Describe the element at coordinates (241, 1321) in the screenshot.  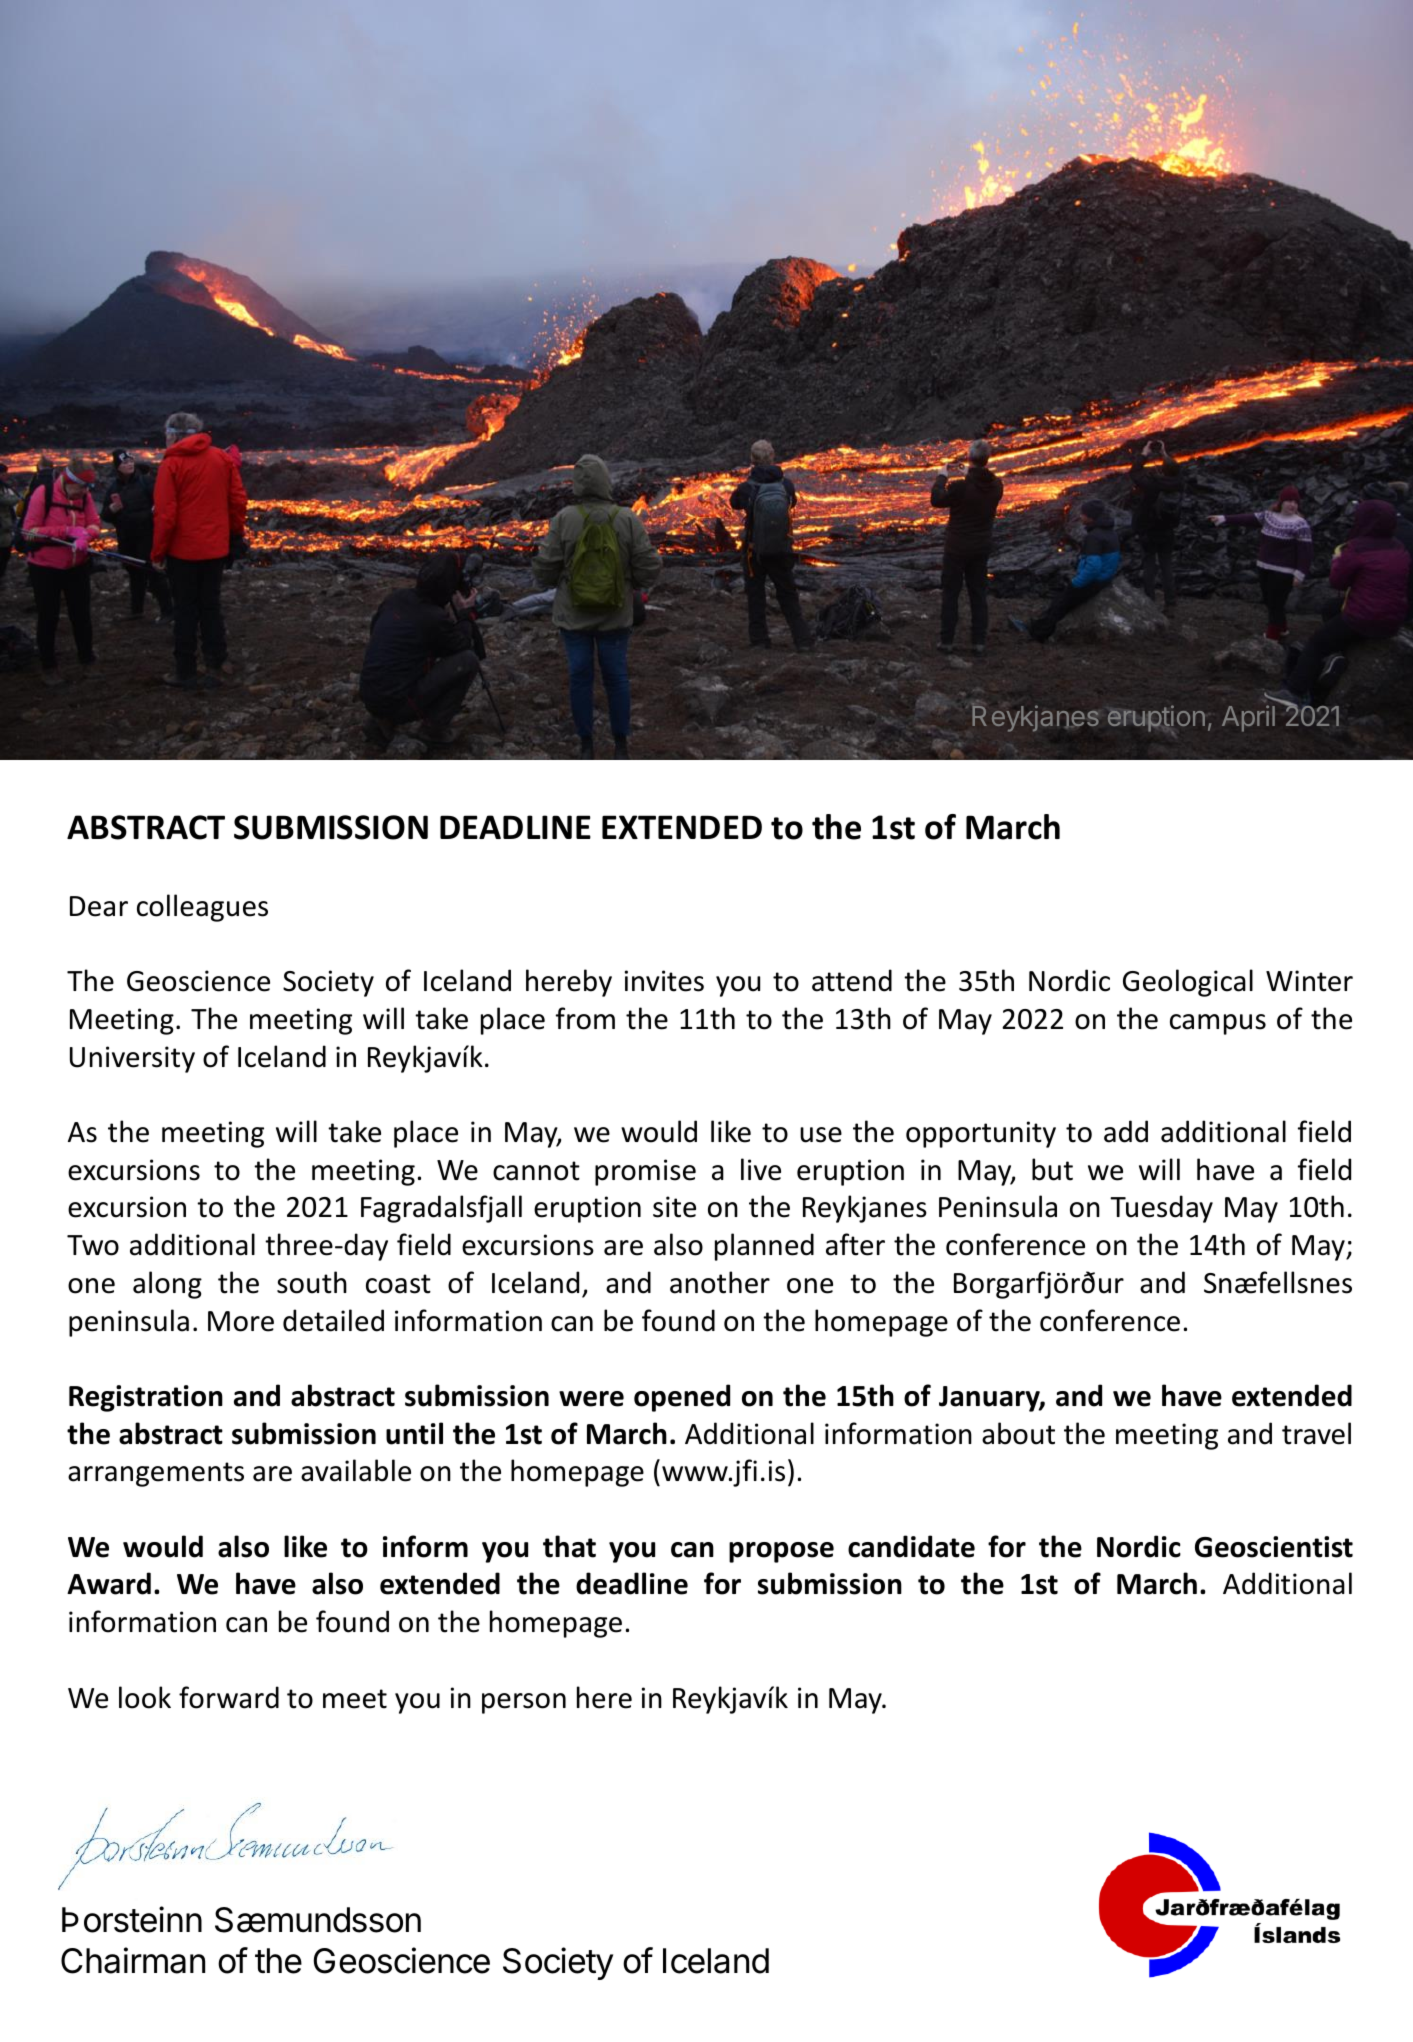
I see `More` at that location.
